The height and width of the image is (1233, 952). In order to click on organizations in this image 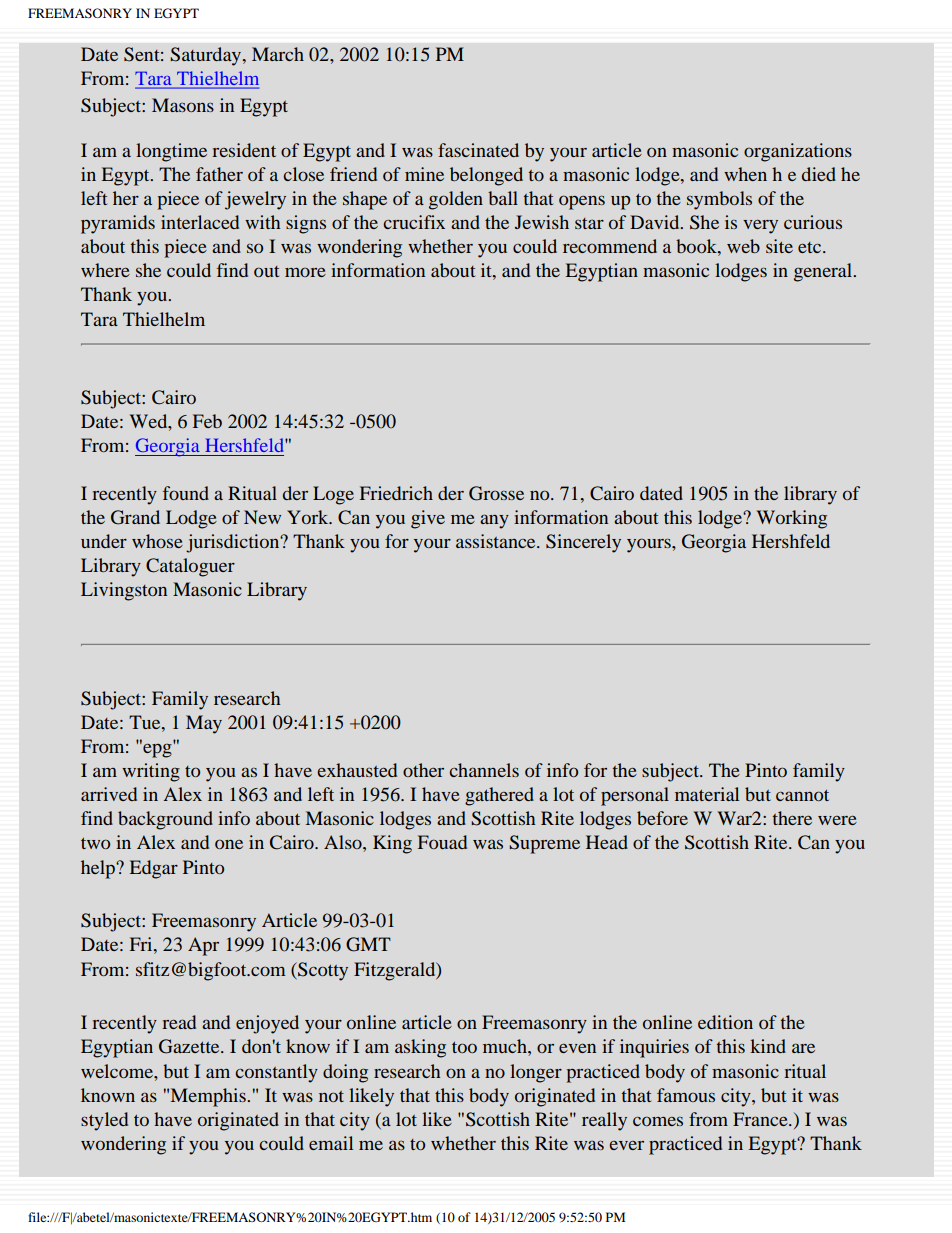, I will do `click(798, 152)`.
